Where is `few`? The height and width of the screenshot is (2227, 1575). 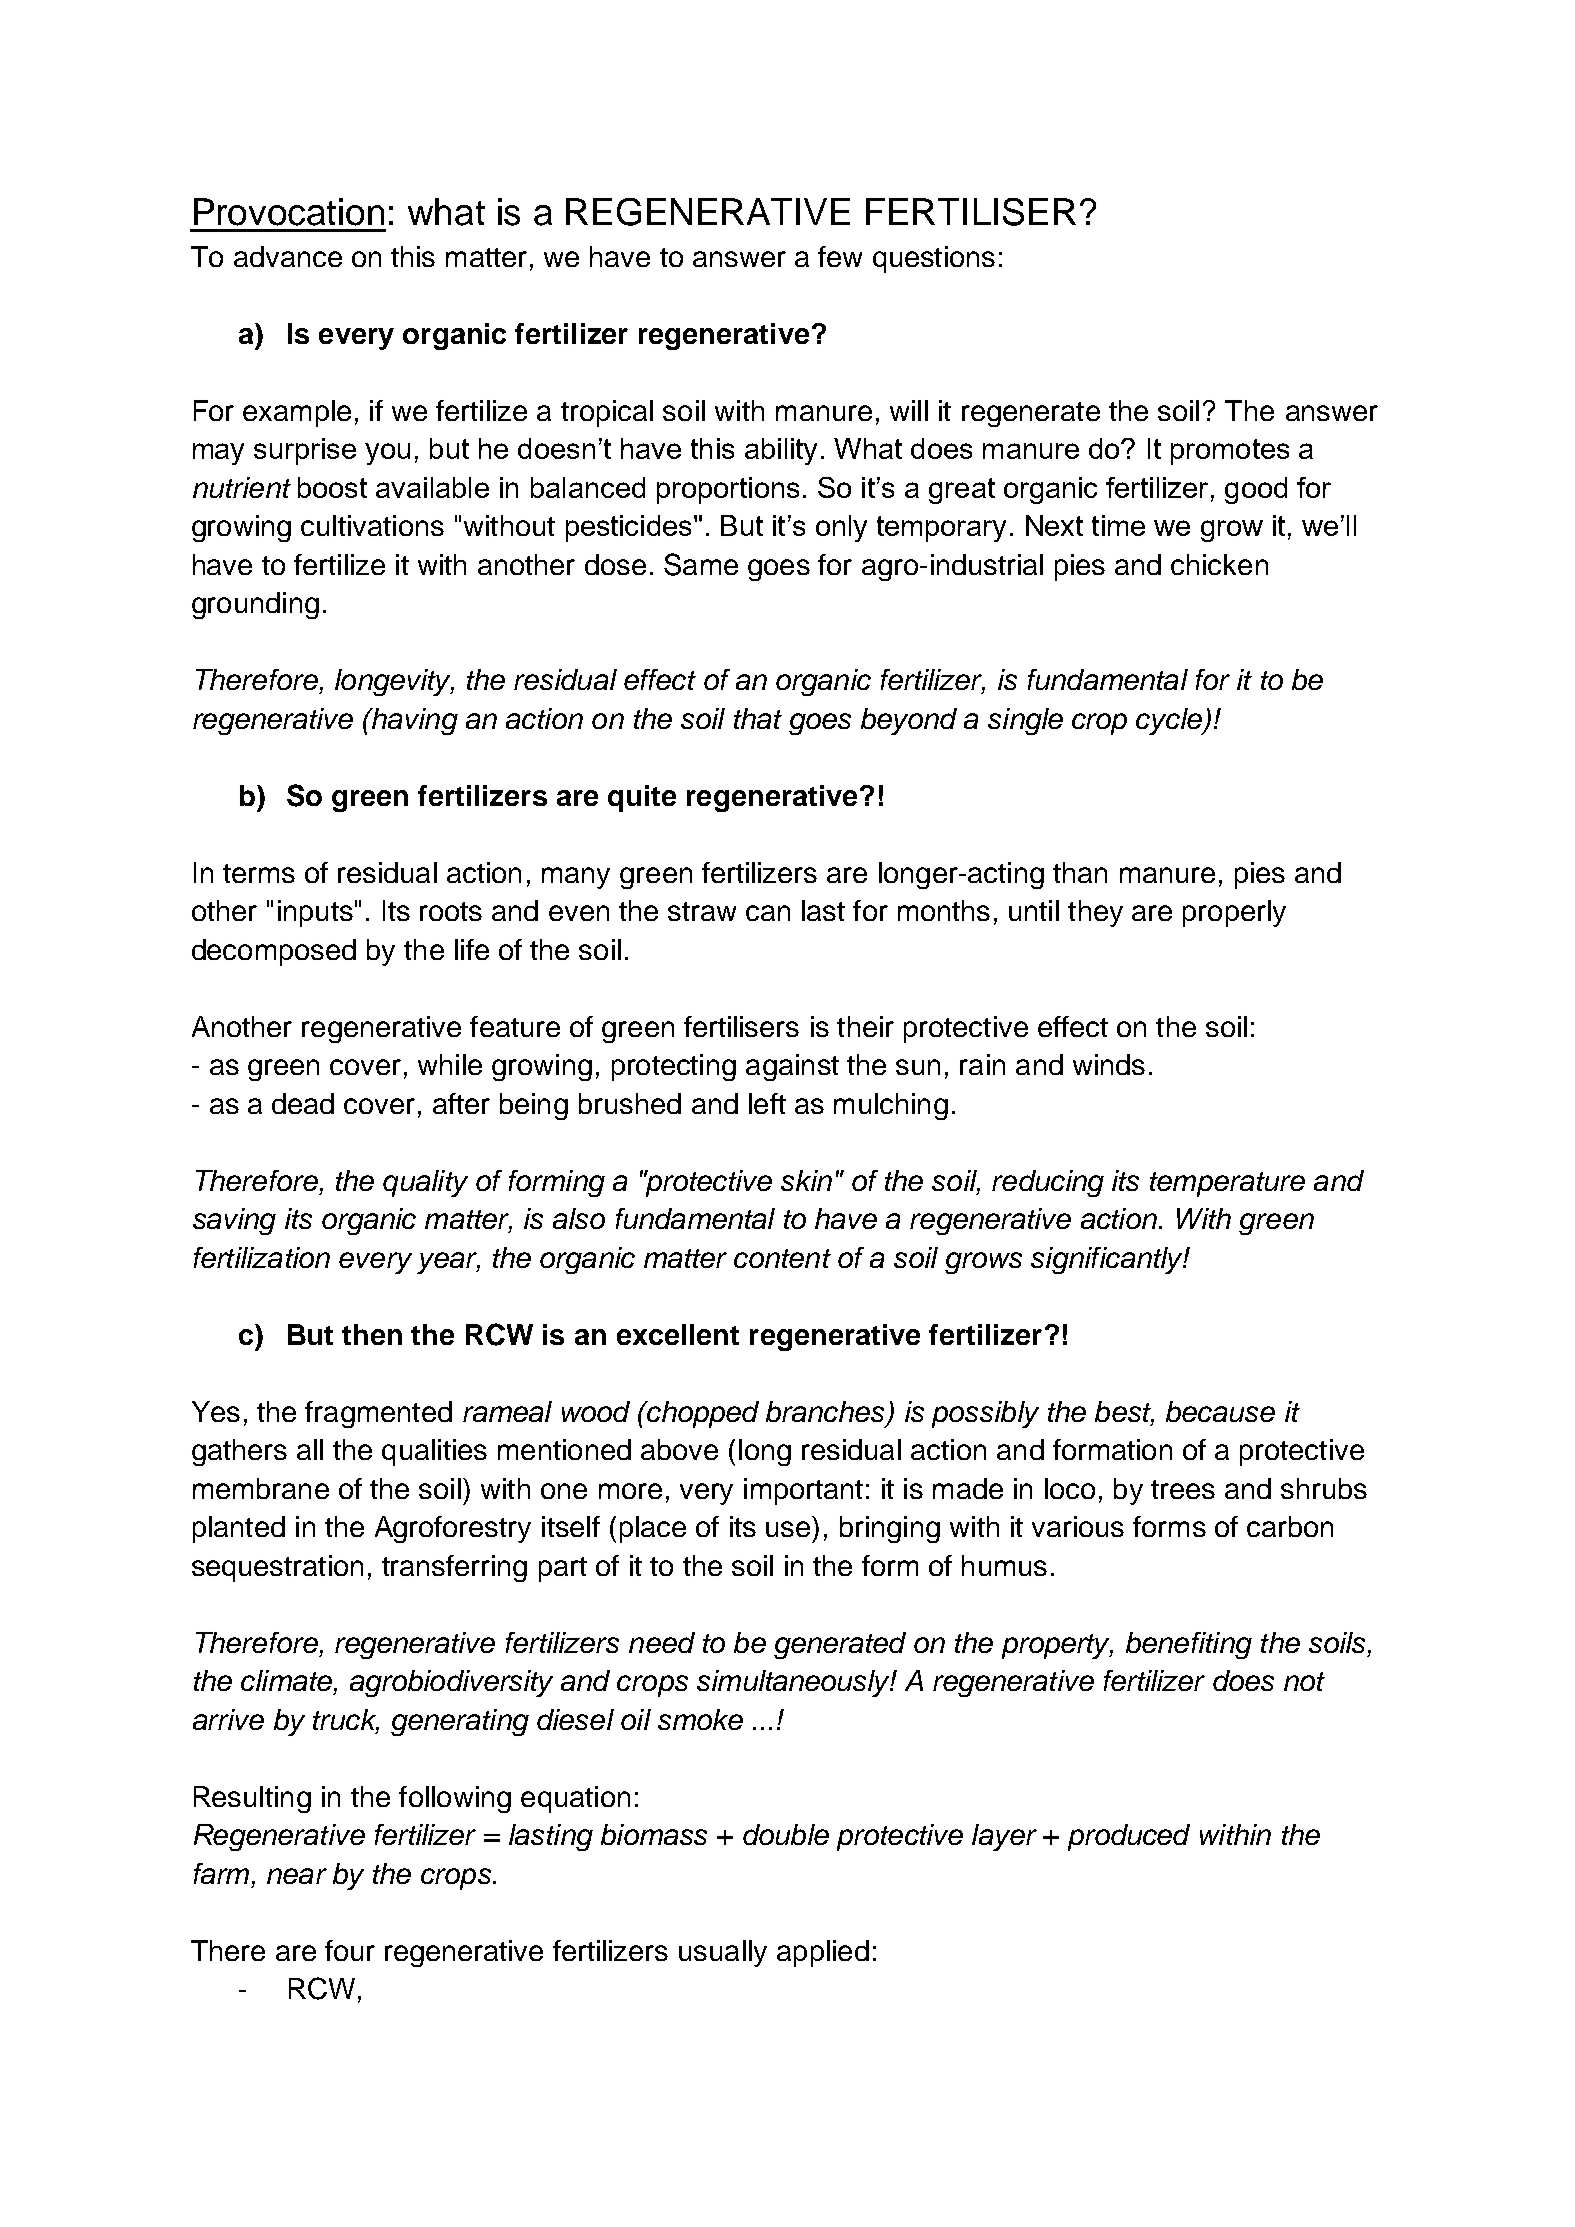
few is located at coordinates (840, 256).
